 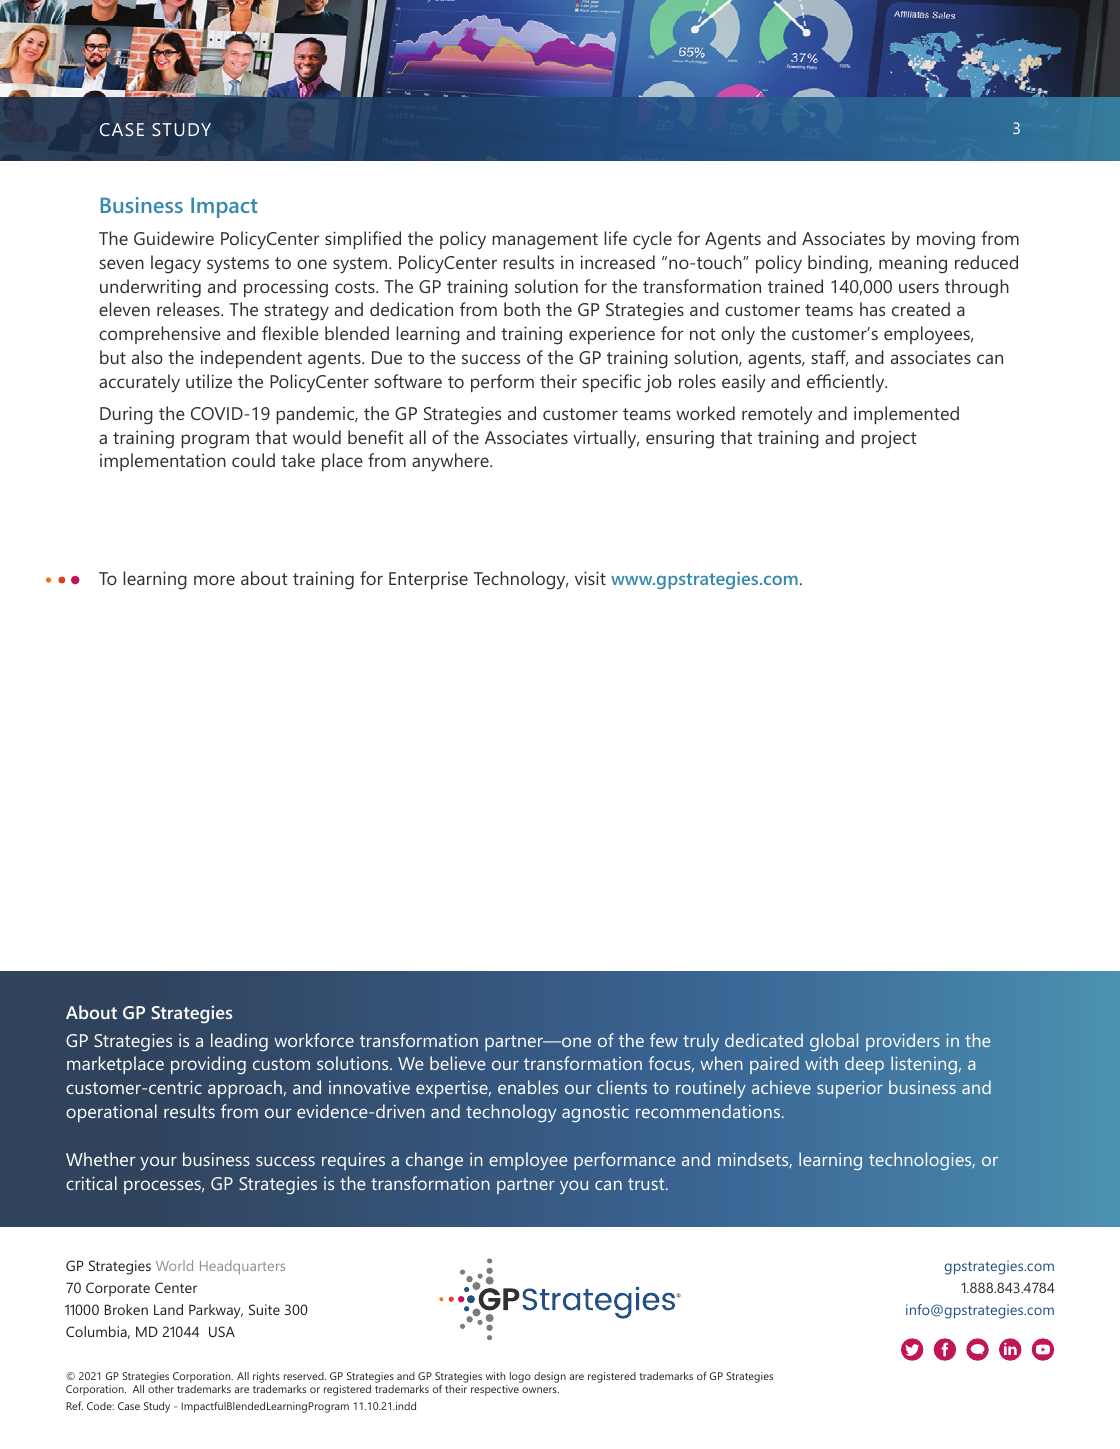 I want to click on few, so click(x=664, y=1040).
